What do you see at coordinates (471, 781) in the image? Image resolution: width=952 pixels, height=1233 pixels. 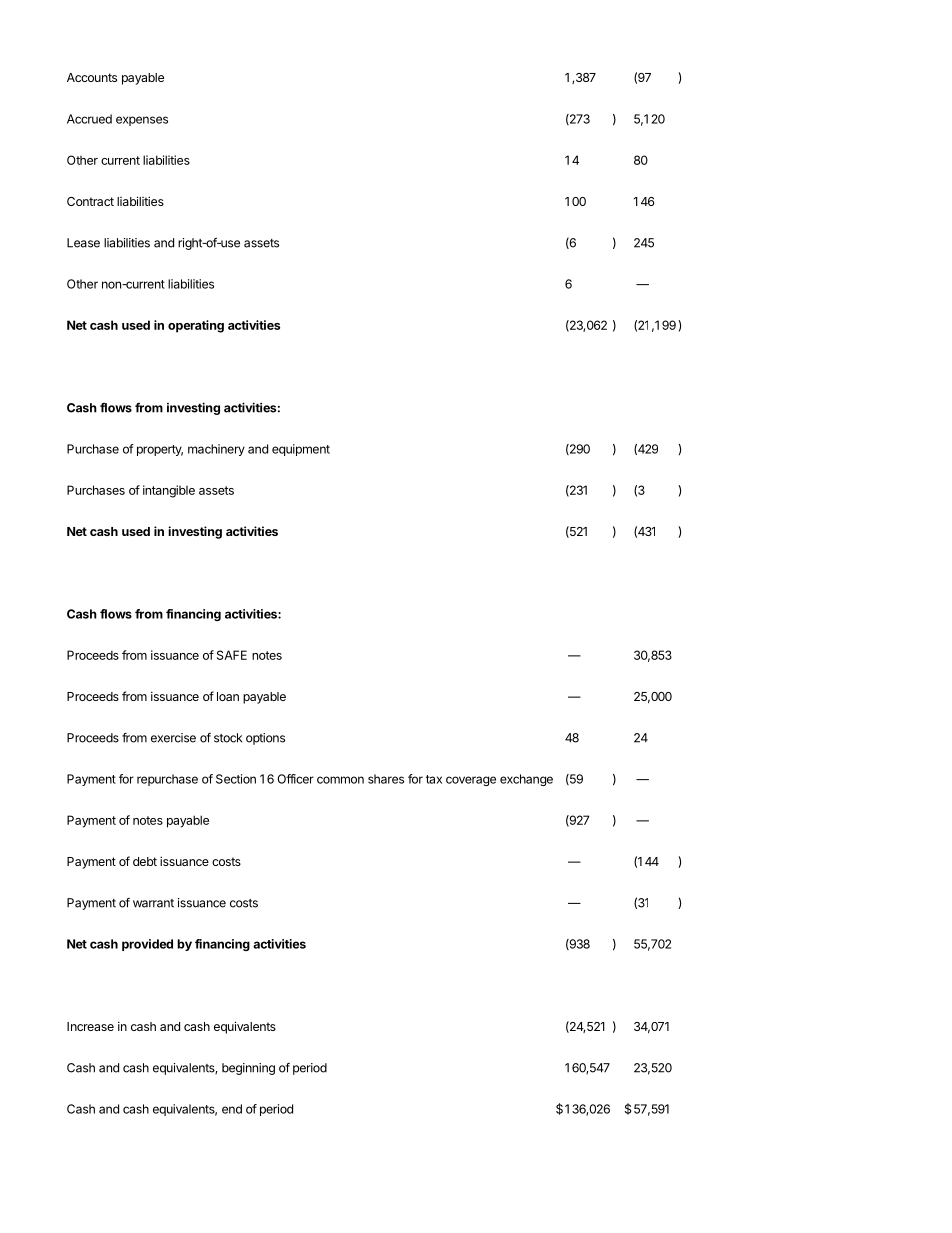 I see `coverage` at bounding box center [471, 781].
